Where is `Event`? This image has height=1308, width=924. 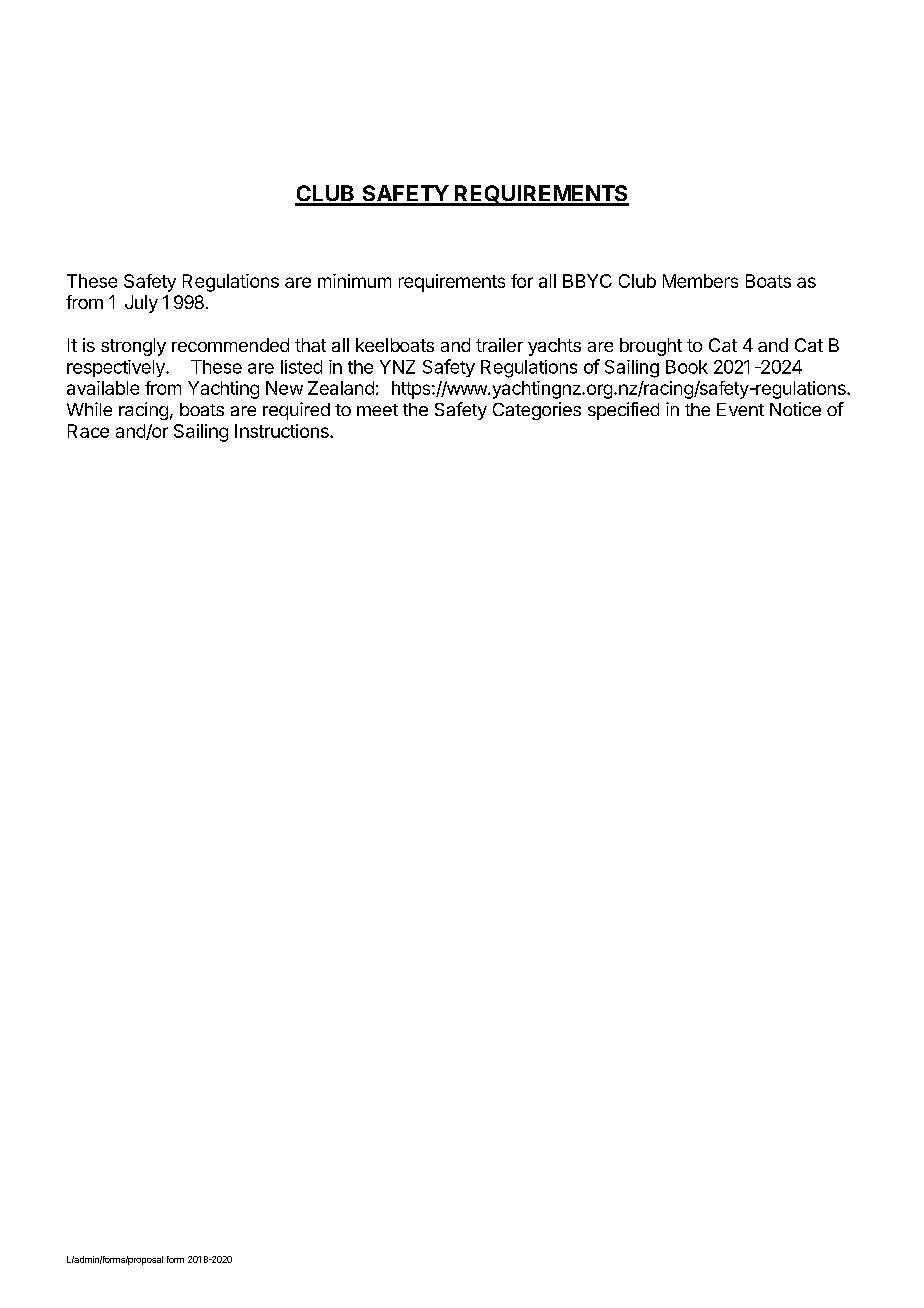
Event is located at coordinates (740, 409).
